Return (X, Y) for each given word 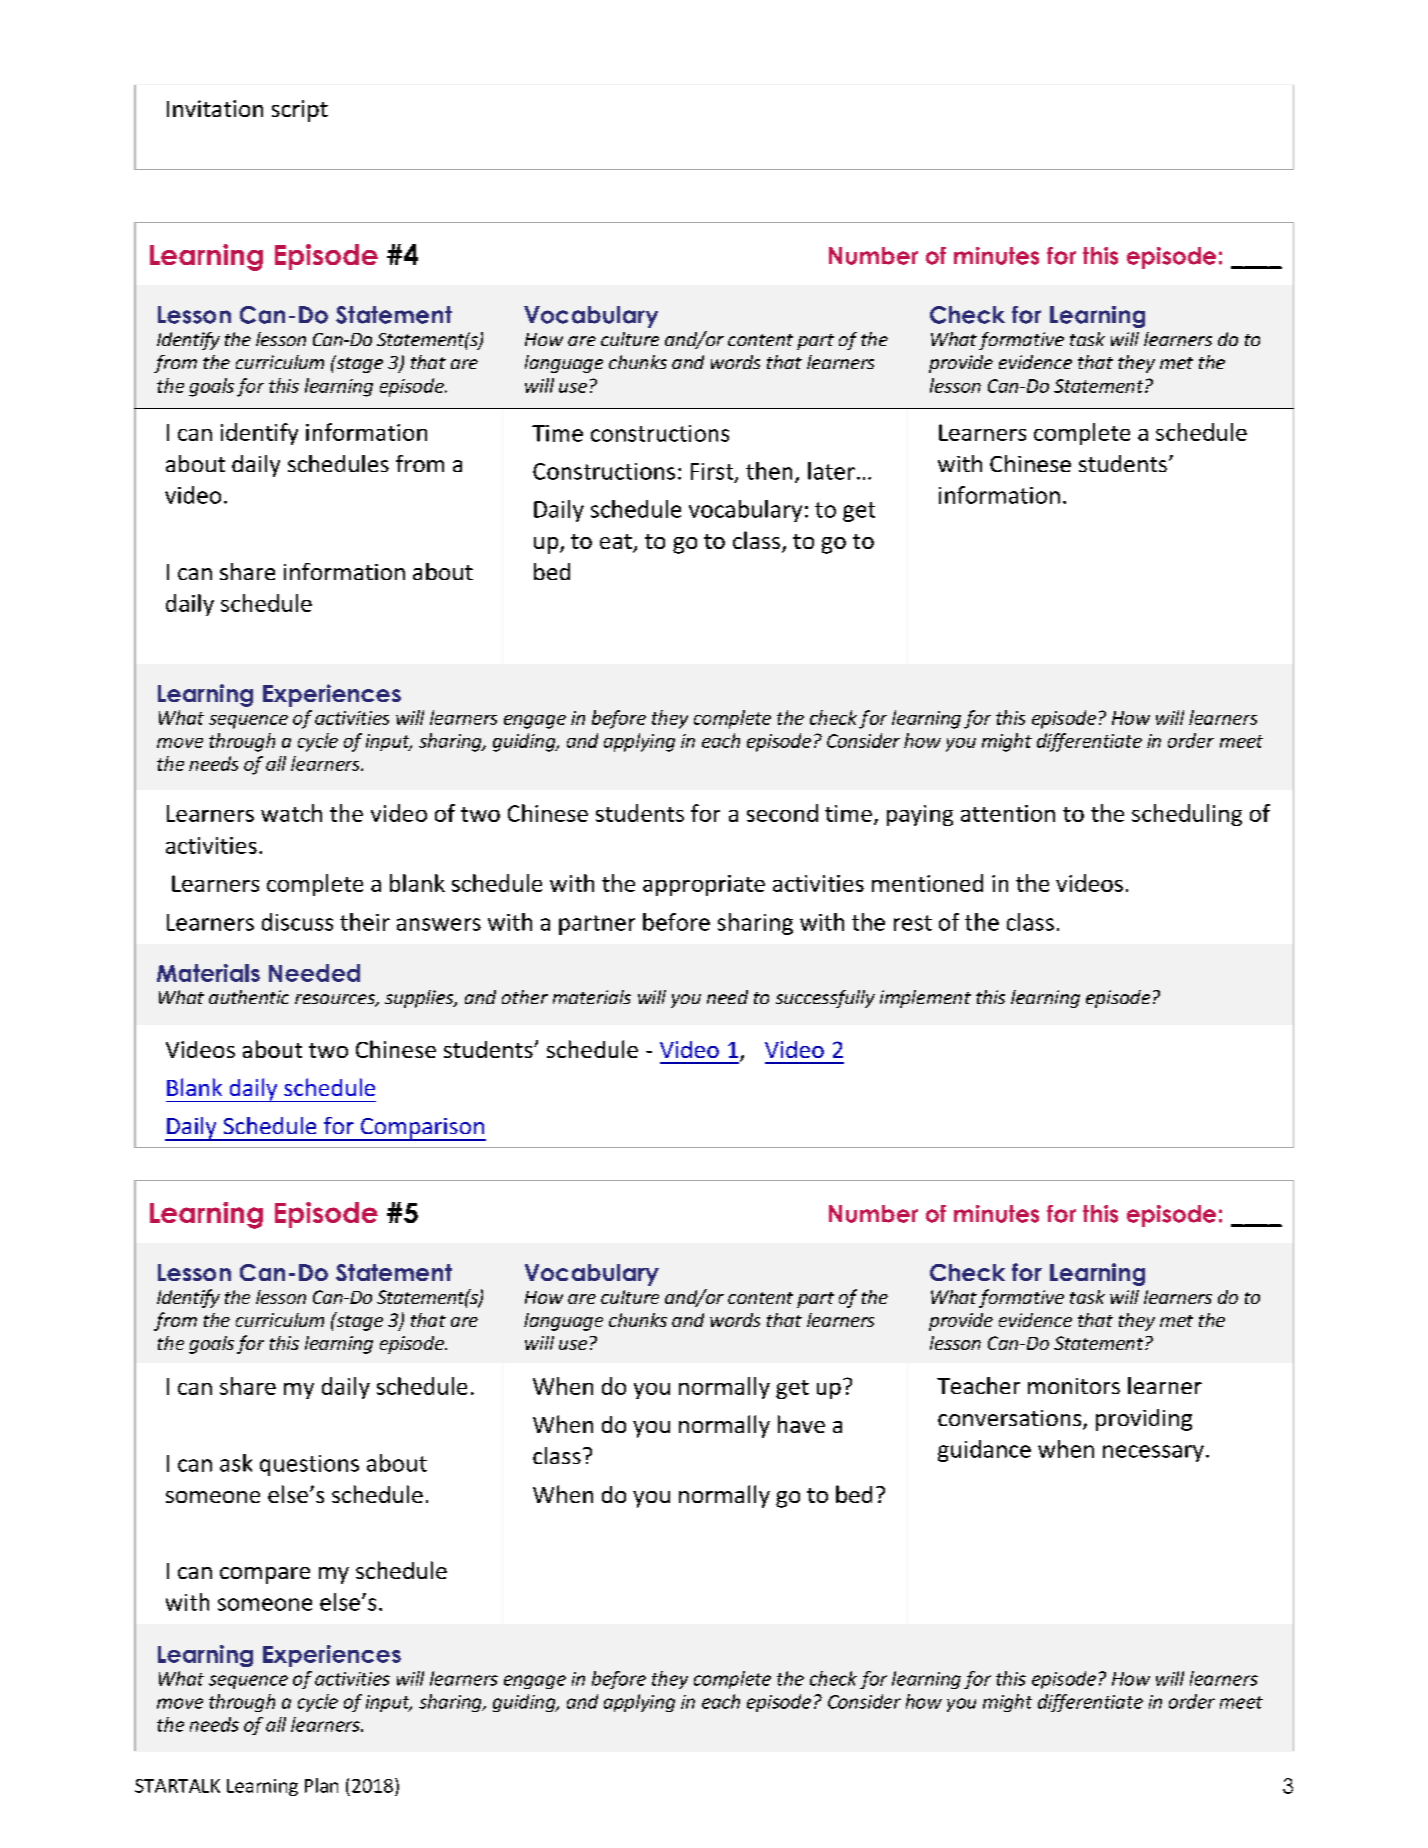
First (713, 472)
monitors (1074, 1386)
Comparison (422, 1129)
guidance (984, 1451)
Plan (321, 1785)
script (300, 111)
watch (291, 813)
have (801, 1424)
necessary (1153, 1453)
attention (1008, 813)
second (782, 813)
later (831, 471)
